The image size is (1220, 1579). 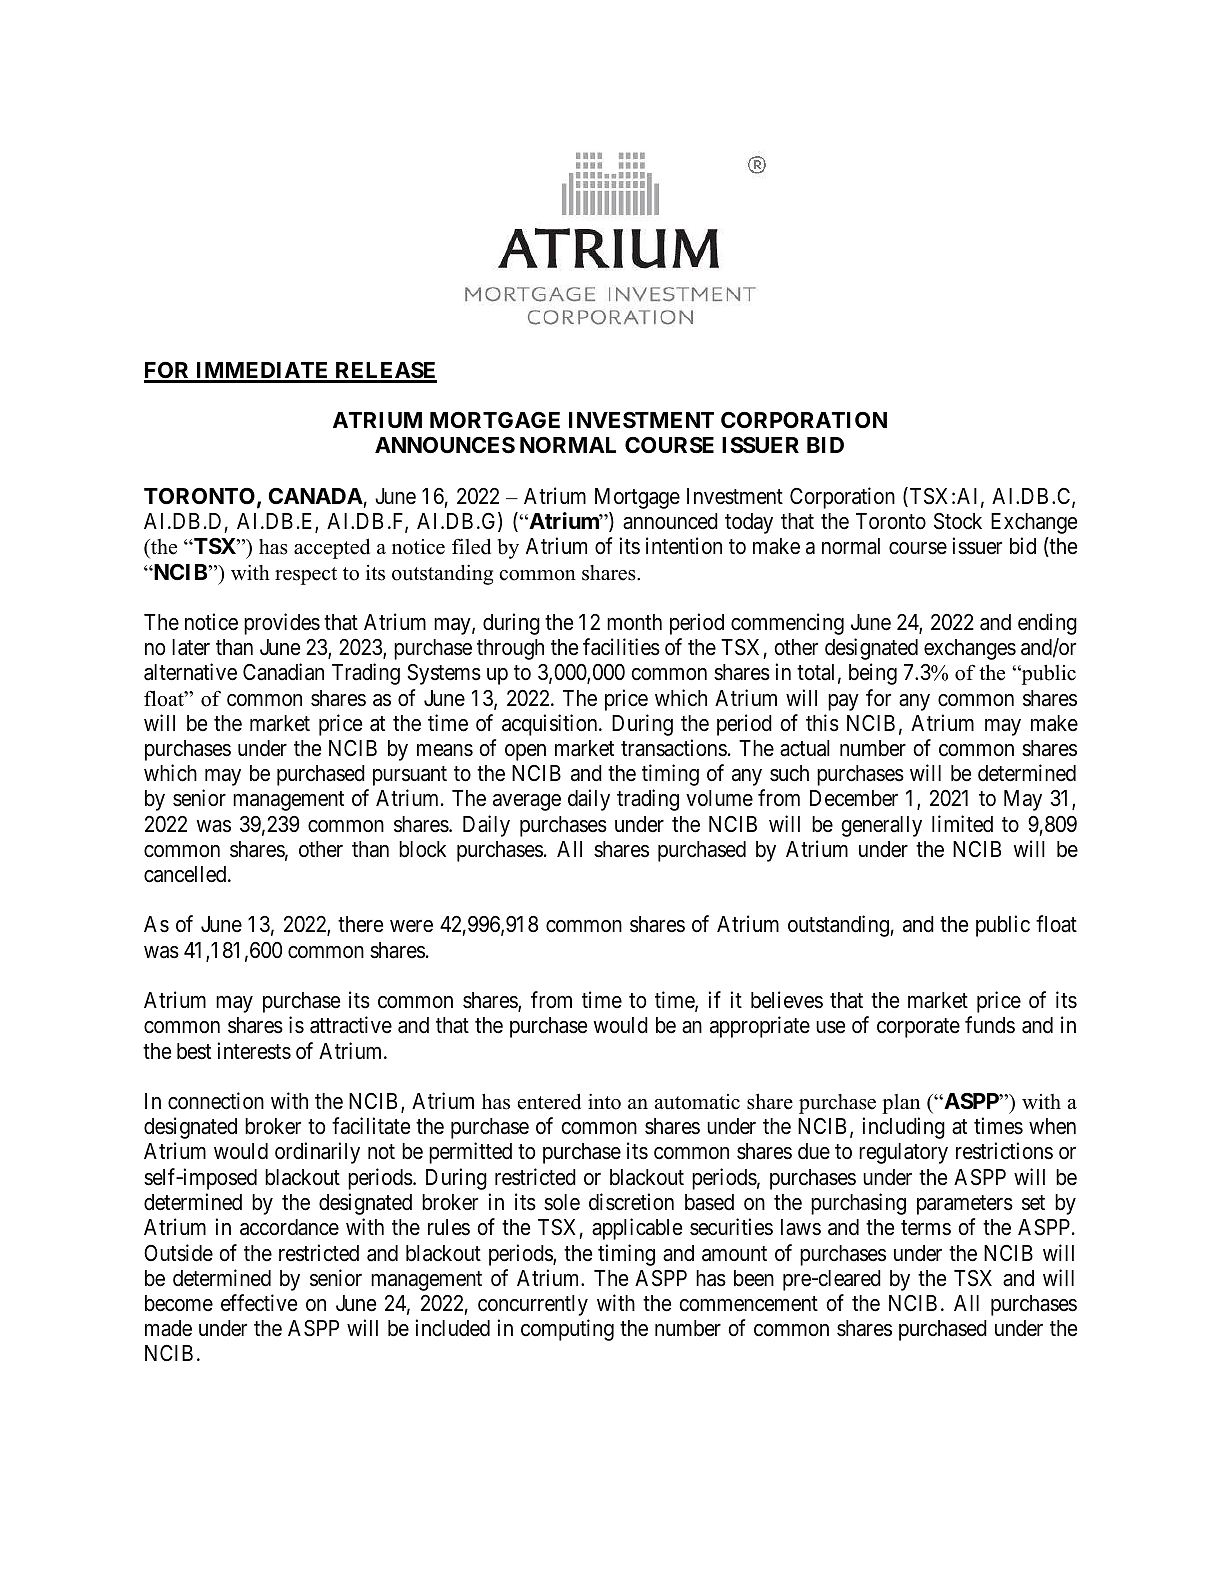 I want to click on computing, so click(x=567, y=1330).
